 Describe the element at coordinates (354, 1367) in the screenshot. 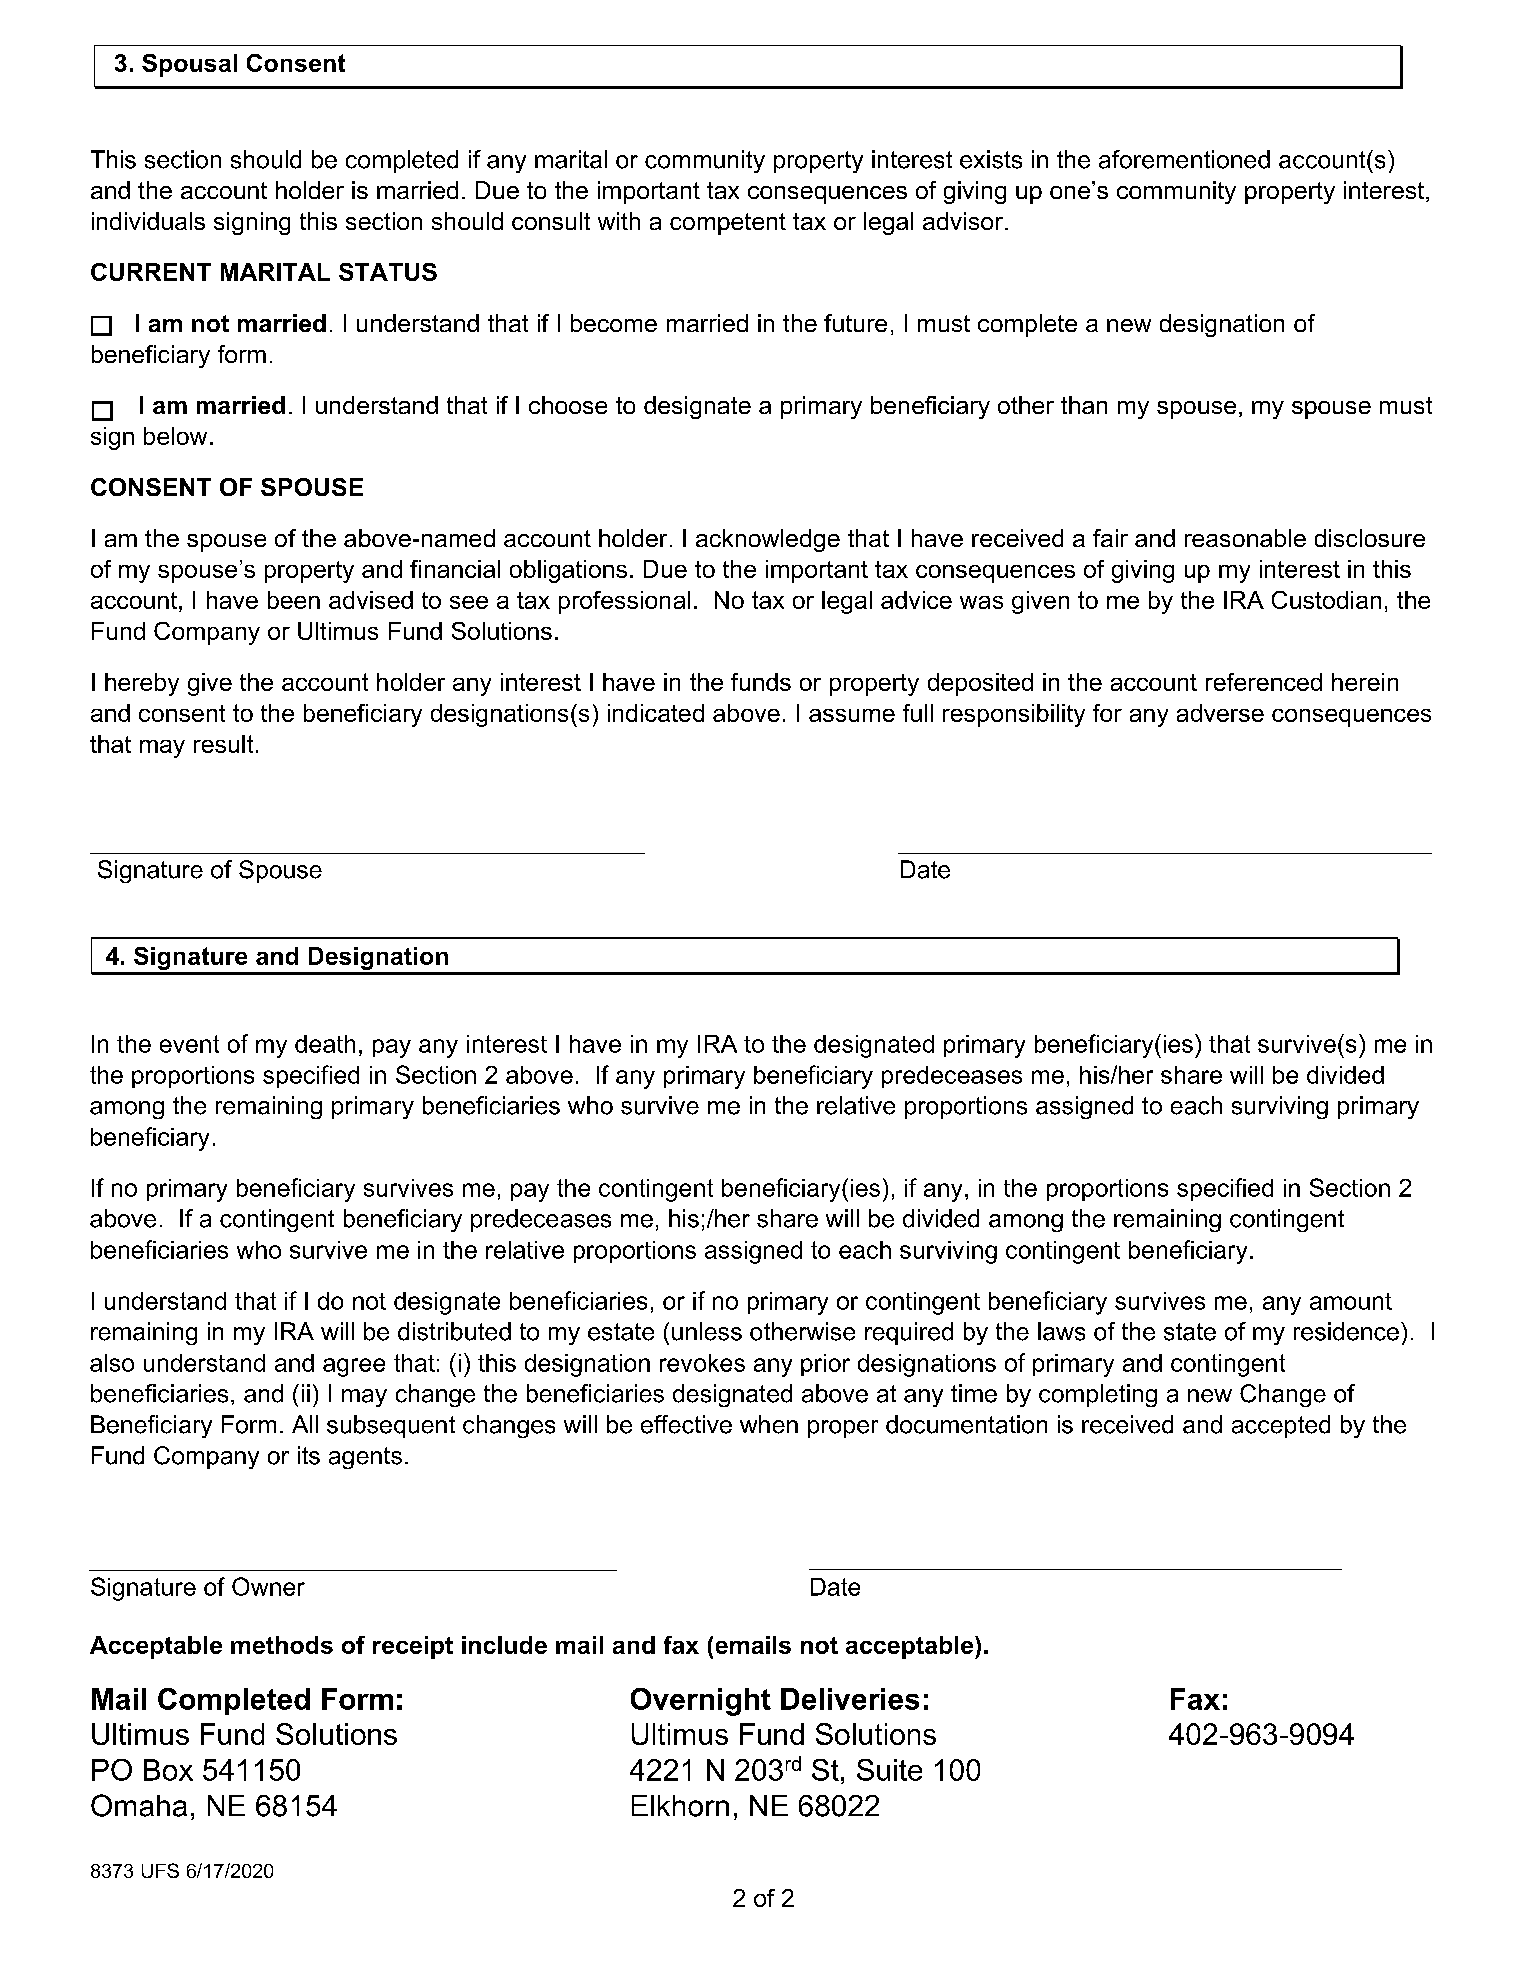

I see `agree` at that location.
